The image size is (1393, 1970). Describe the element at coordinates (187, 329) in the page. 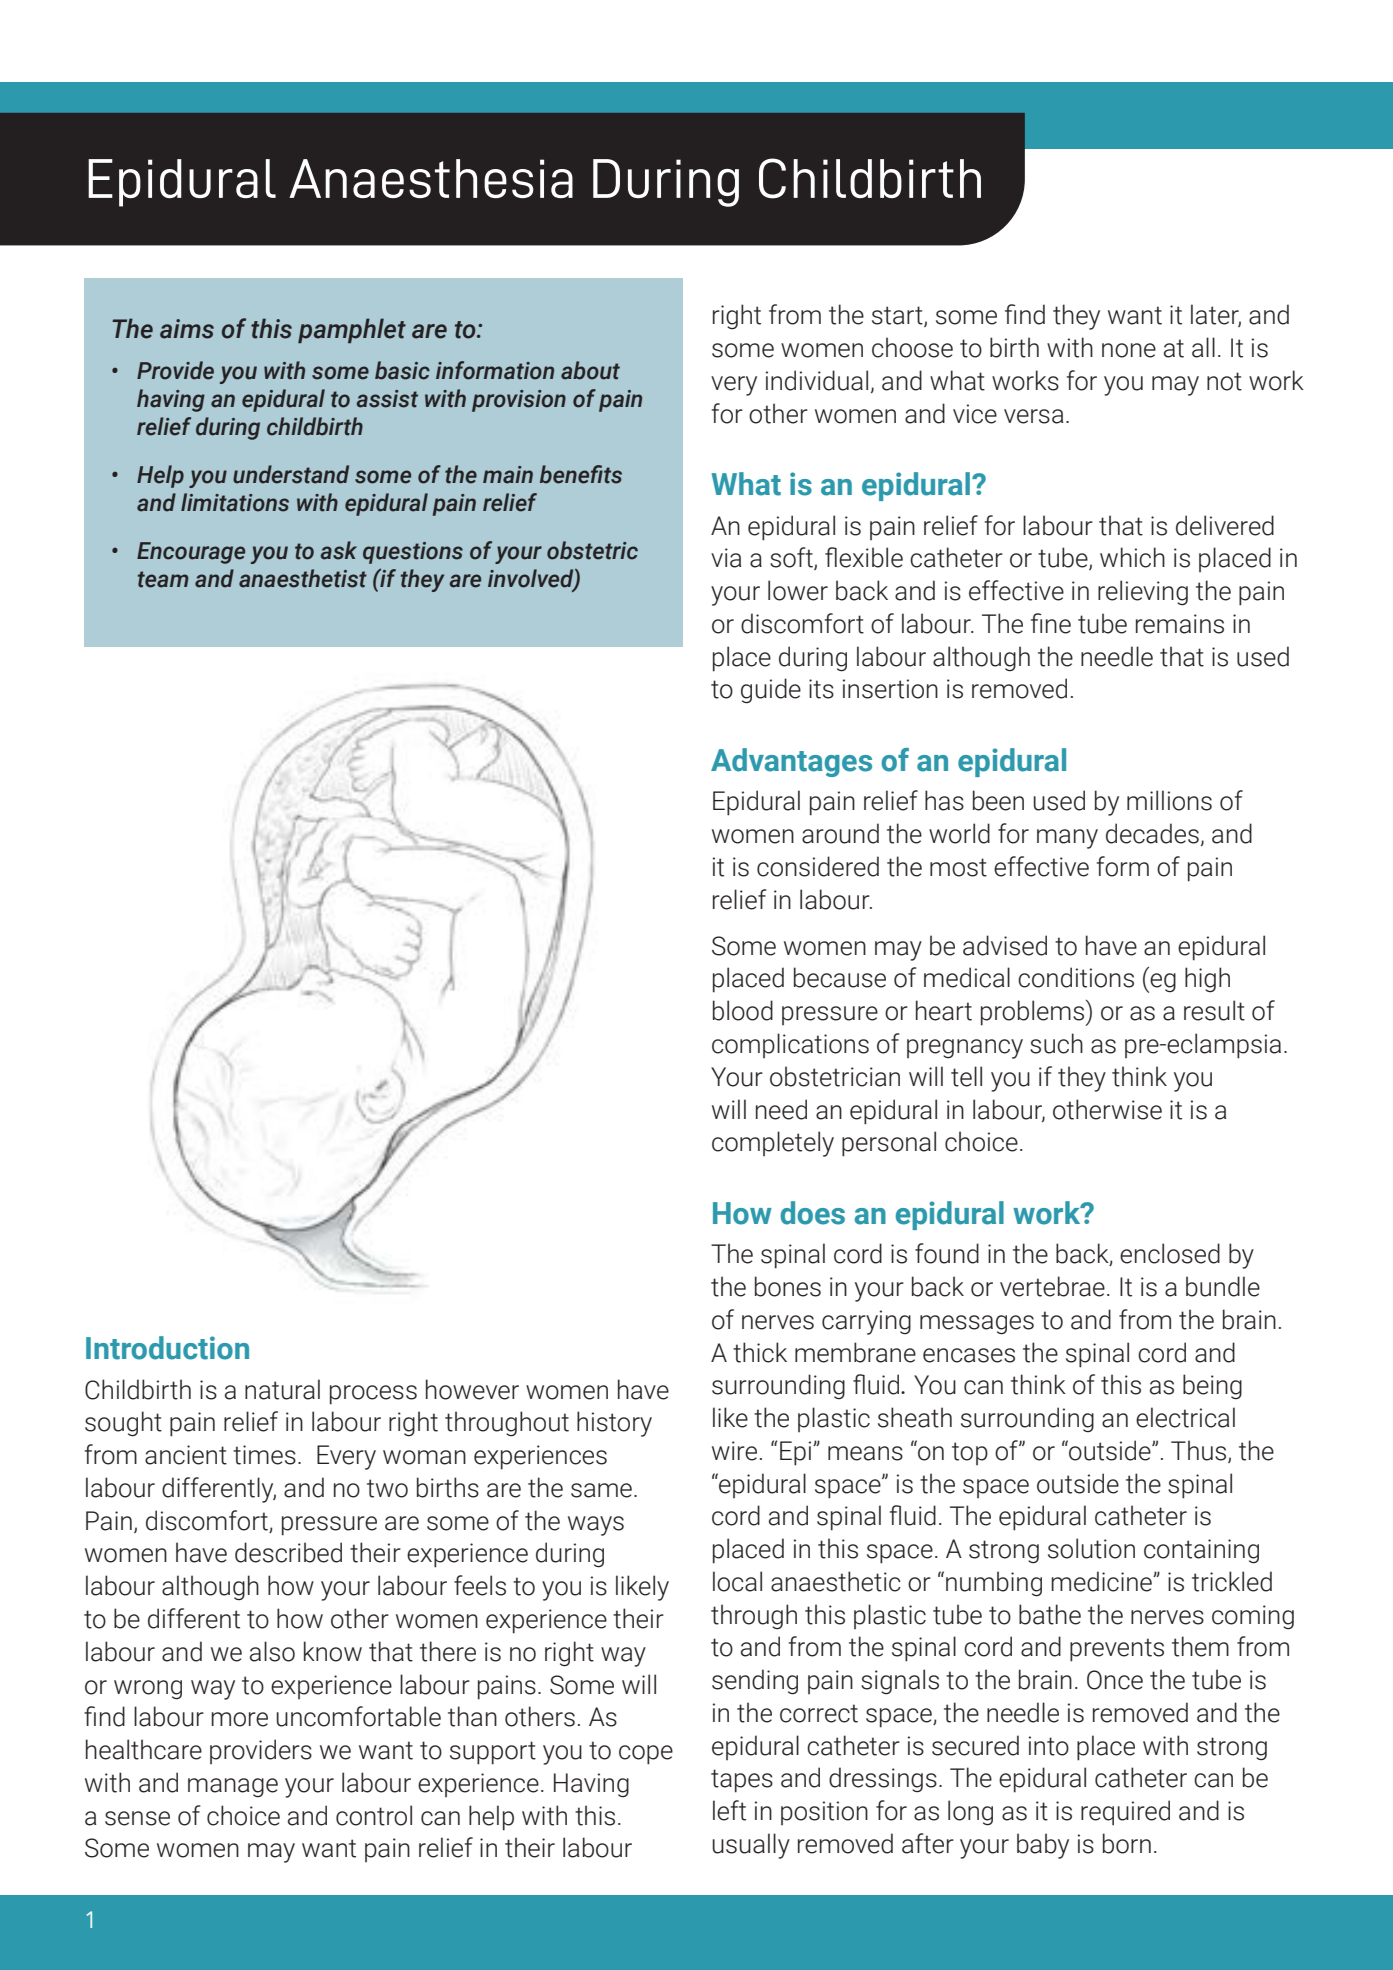

I see `aims` at that location.
